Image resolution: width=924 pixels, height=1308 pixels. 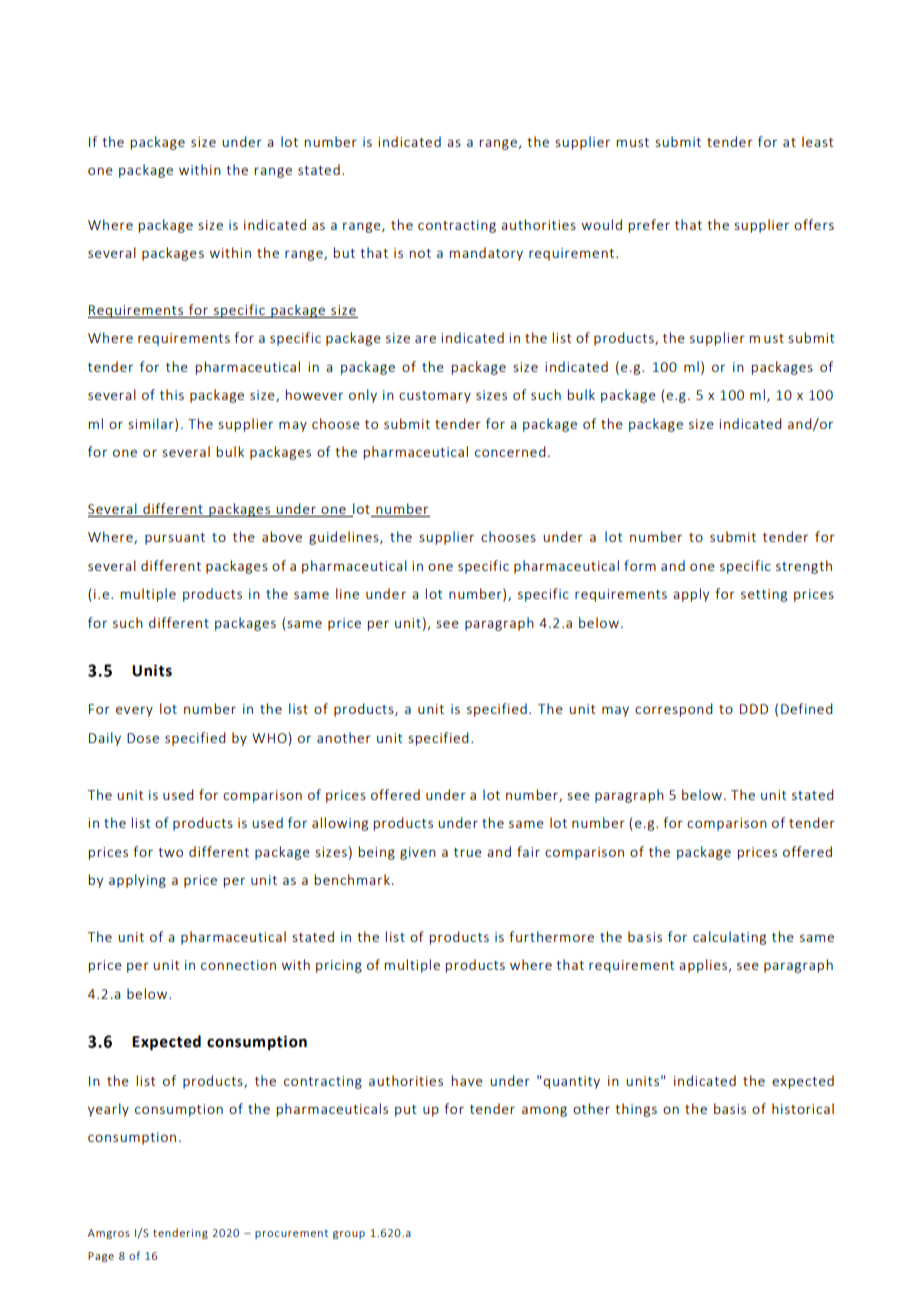 I want to click on this, so click(x=172, y=394).
